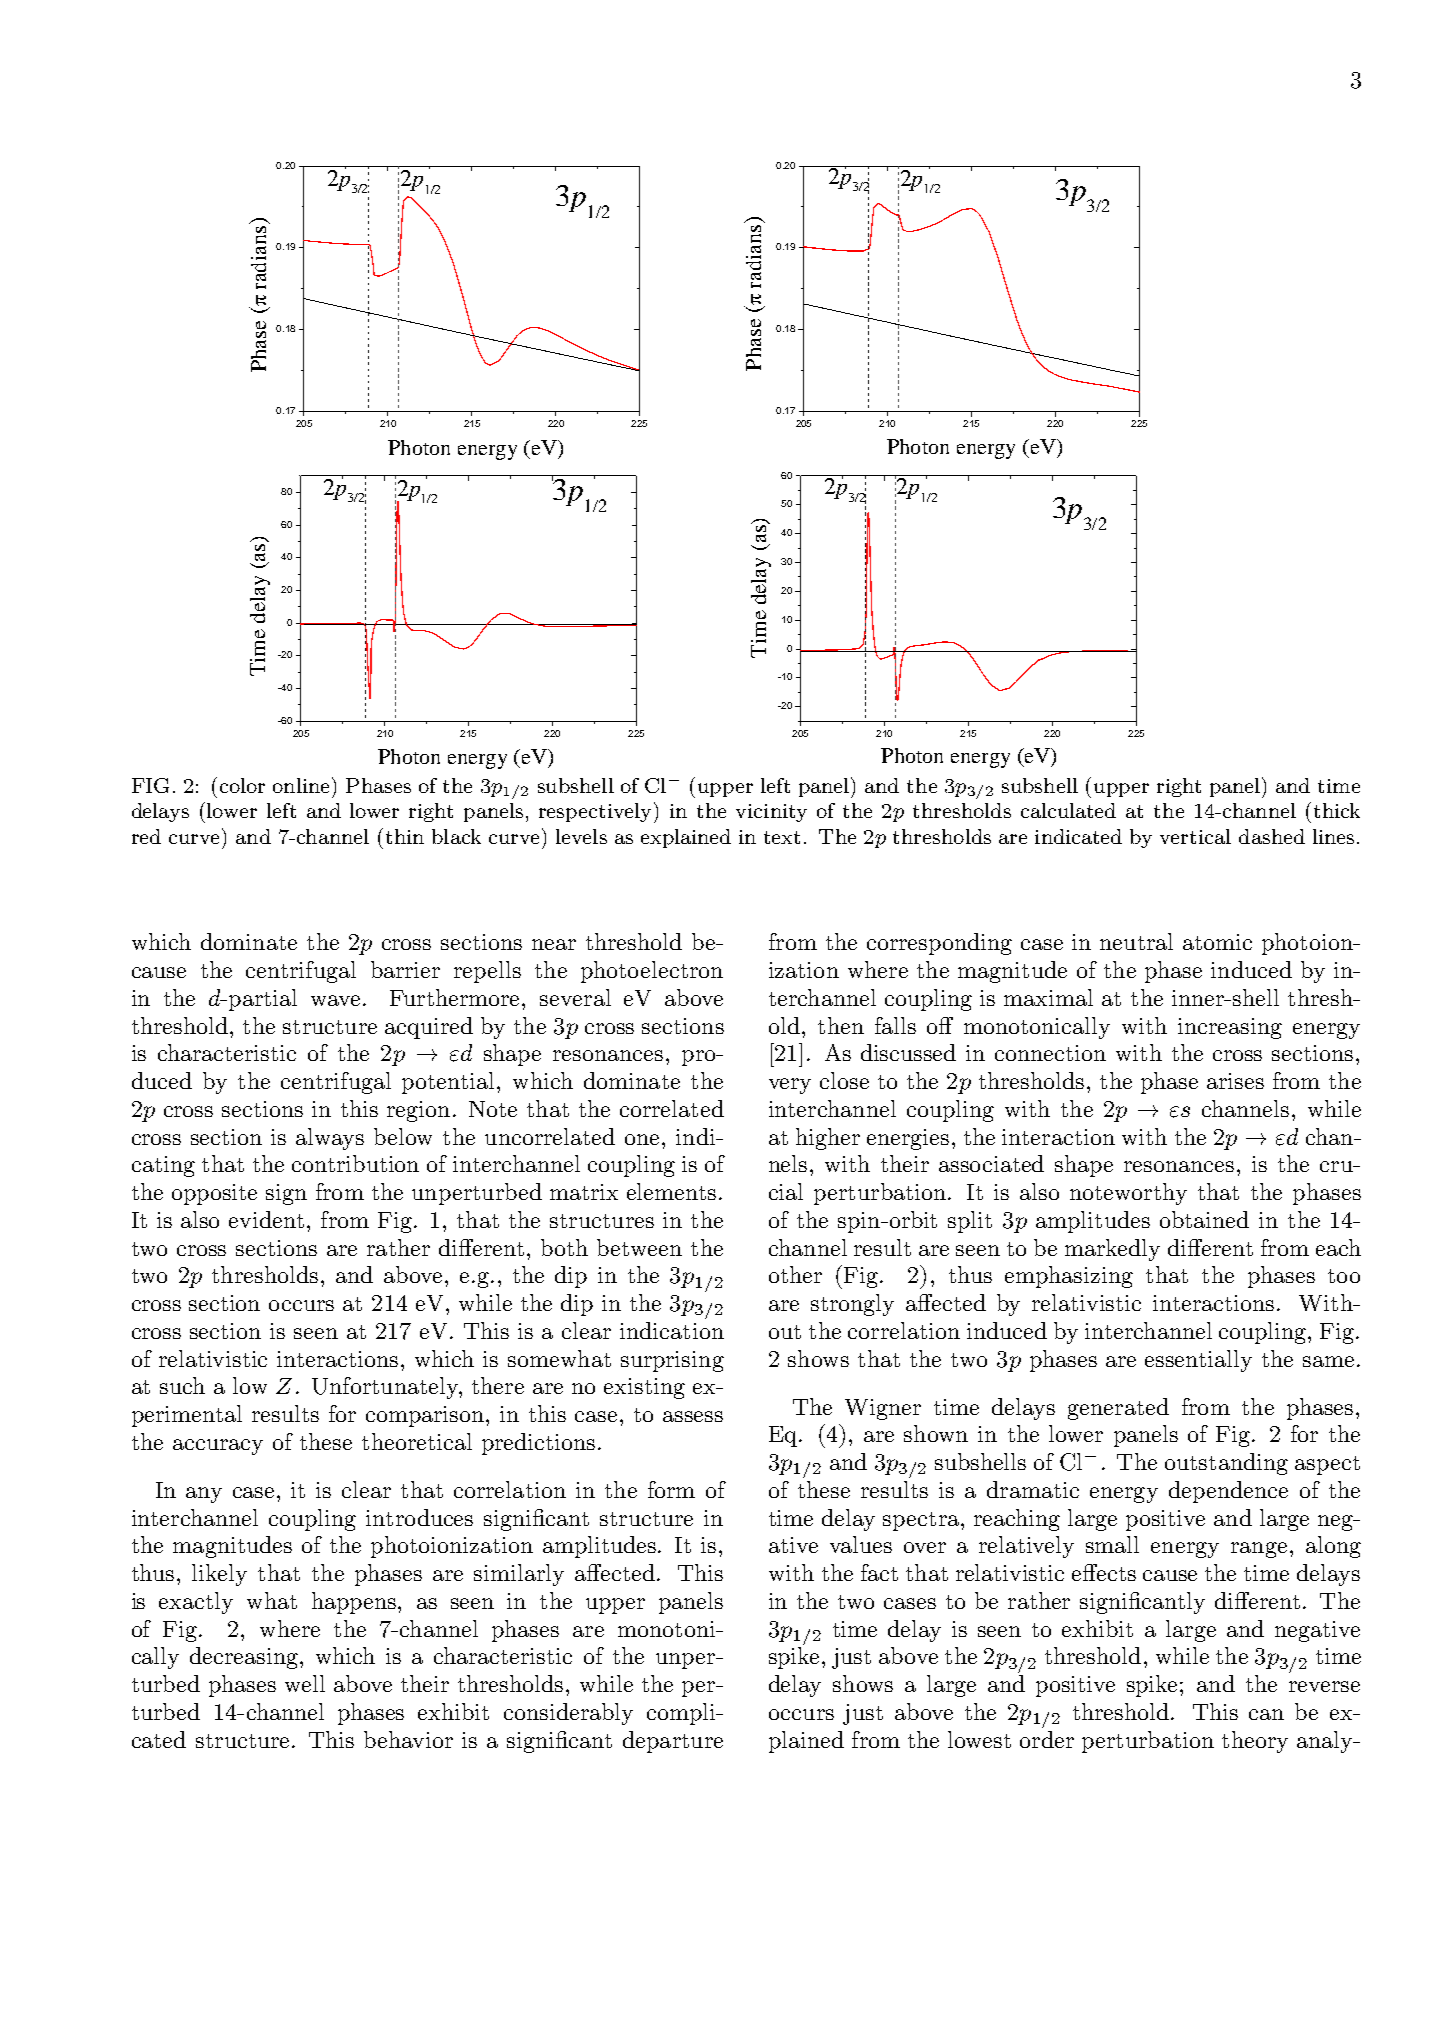  I want to click on online, so click(301, 785).
